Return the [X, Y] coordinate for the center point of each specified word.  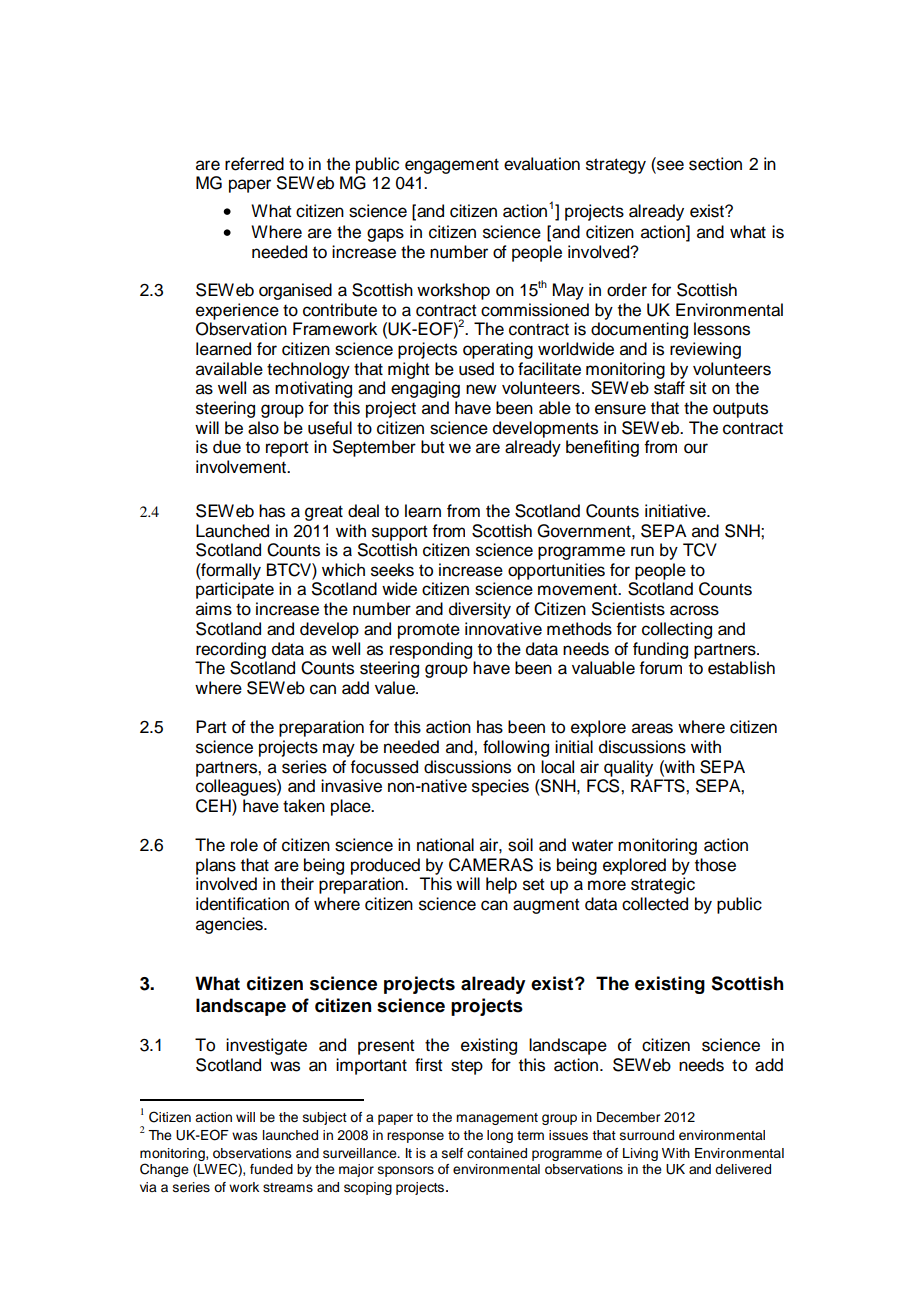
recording [231, 650]
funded [271, 1169]
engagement [452, 166]
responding [431, 650]
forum [660, 668]
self [452, 1153]
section [715, 164]
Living [640, 1154]
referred [254, 164]
